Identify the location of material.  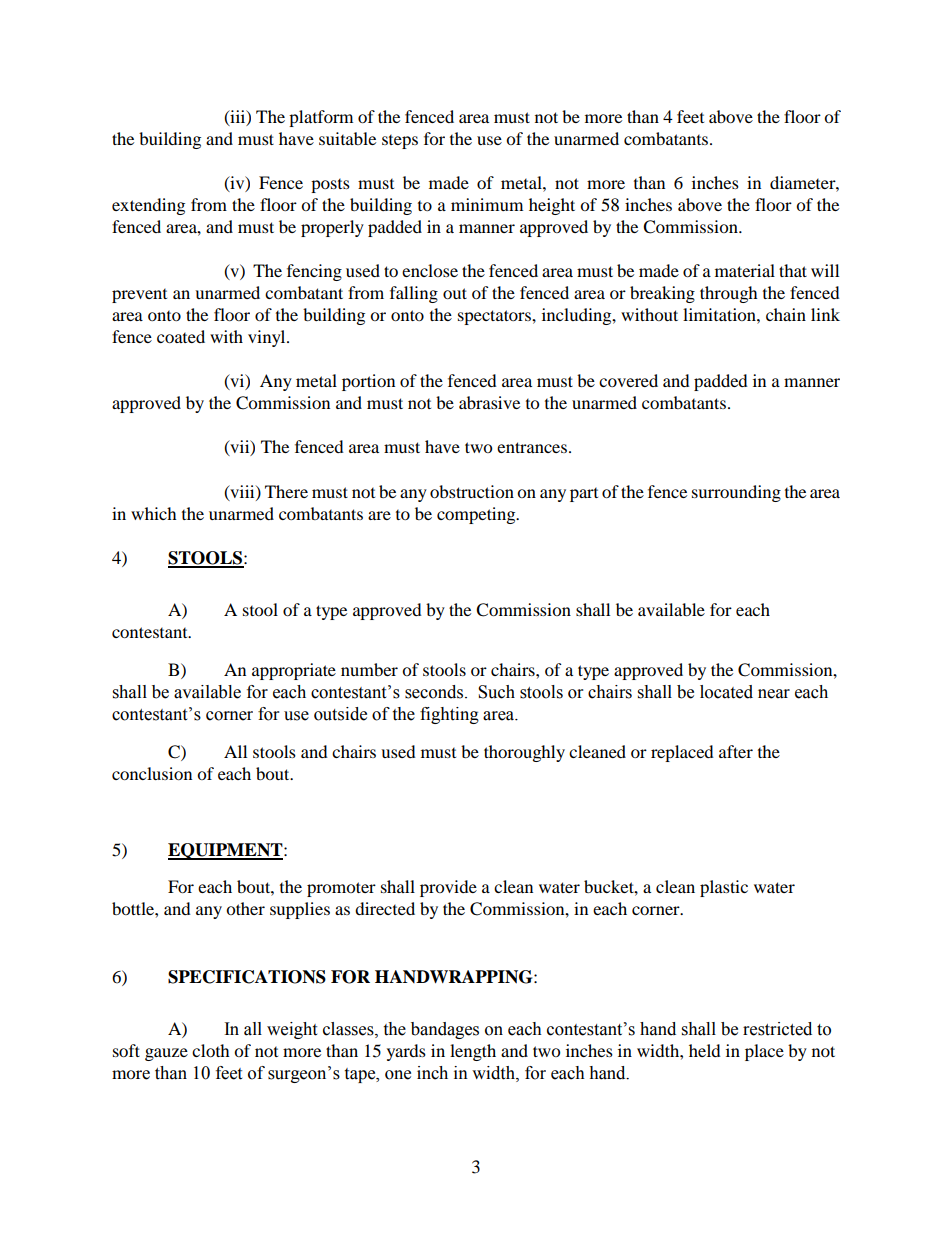
(745, 270).
